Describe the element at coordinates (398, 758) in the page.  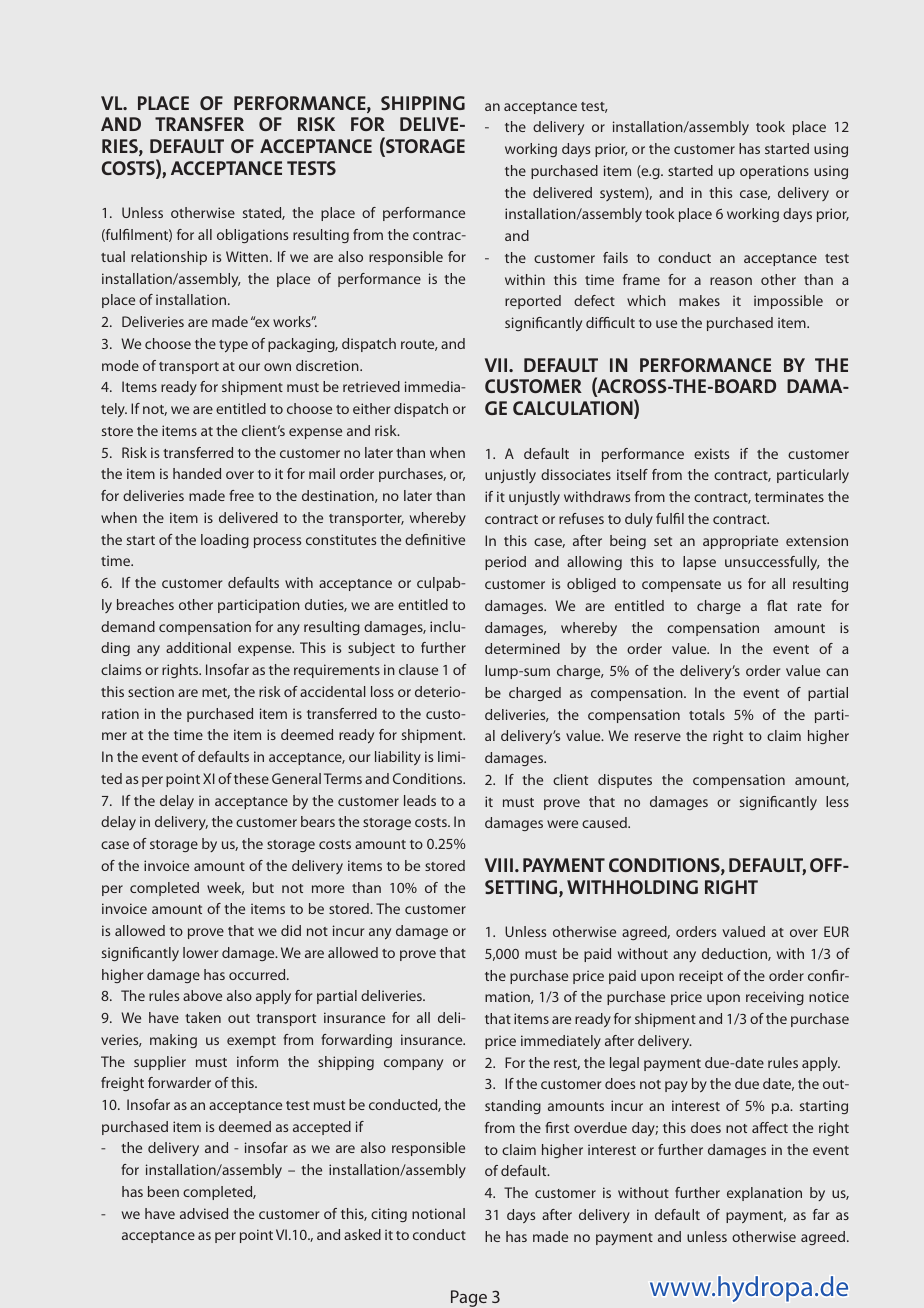
I see `liability` at that location.
